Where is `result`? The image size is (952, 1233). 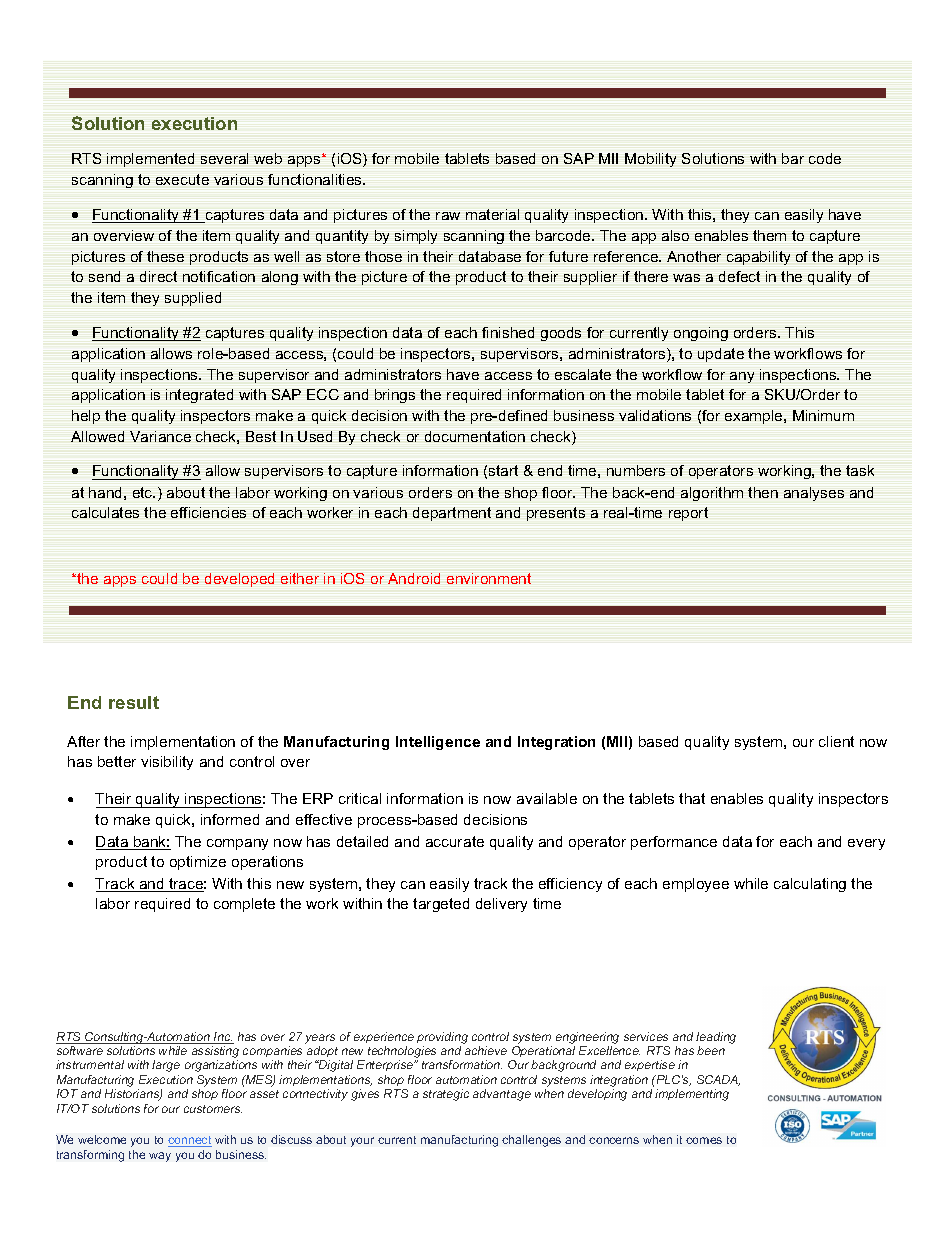 result is located at coordinates (134, 702).
